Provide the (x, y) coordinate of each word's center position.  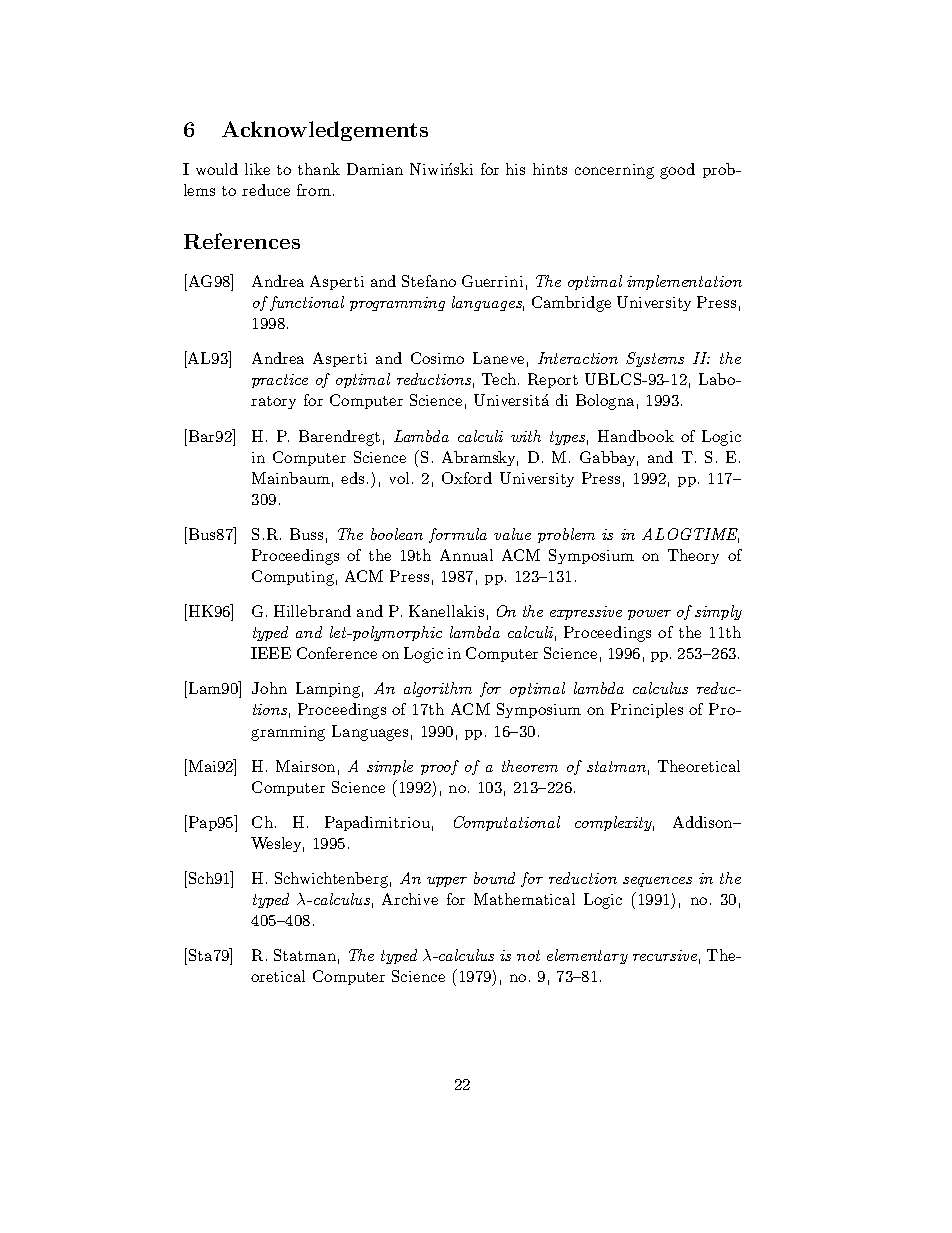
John (269, 688)
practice (280, 381)
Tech (500, 379)
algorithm (438, 689)
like (257, 169)
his (515, 169)
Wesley (277, 844)
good (677, 171)
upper (447, 882)
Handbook (636, 436)
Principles (647, 710)
